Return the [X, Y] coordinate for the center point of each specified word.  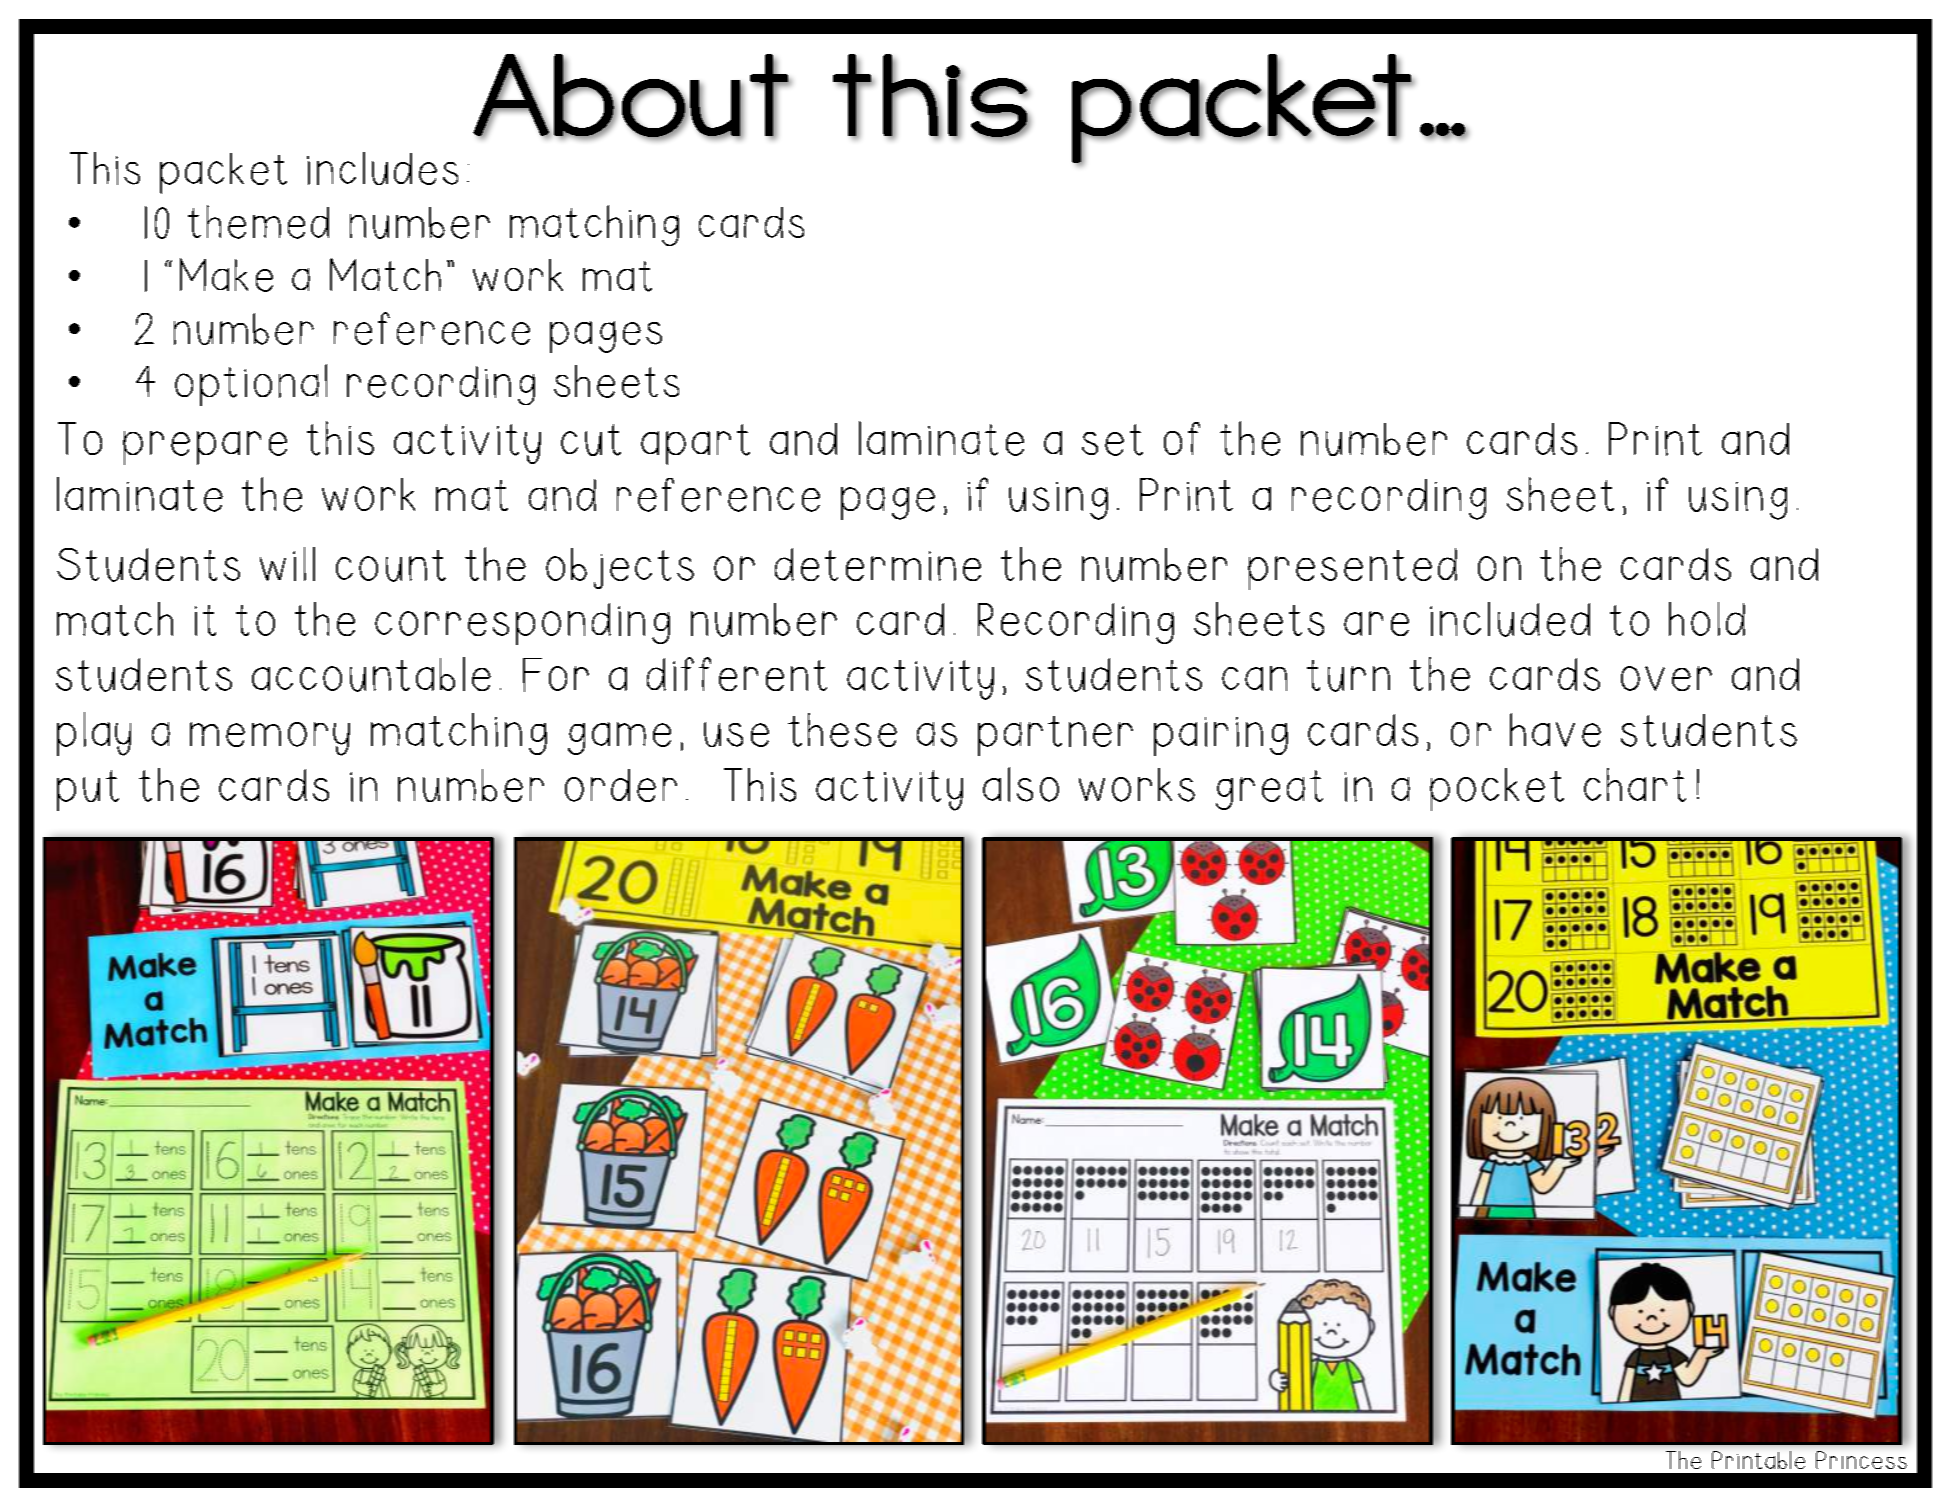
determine [878, 564]
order [621, 785]
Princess [1861, 1460]
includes [382, 168]
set [1112, 440]
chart [1635, 785]
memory [270, 739]
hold [1707, 619]
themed [258, 222]
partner [1055, 736]
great [1269, 790]
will [287, 564]
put [88, 790]
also [1021, 784]
